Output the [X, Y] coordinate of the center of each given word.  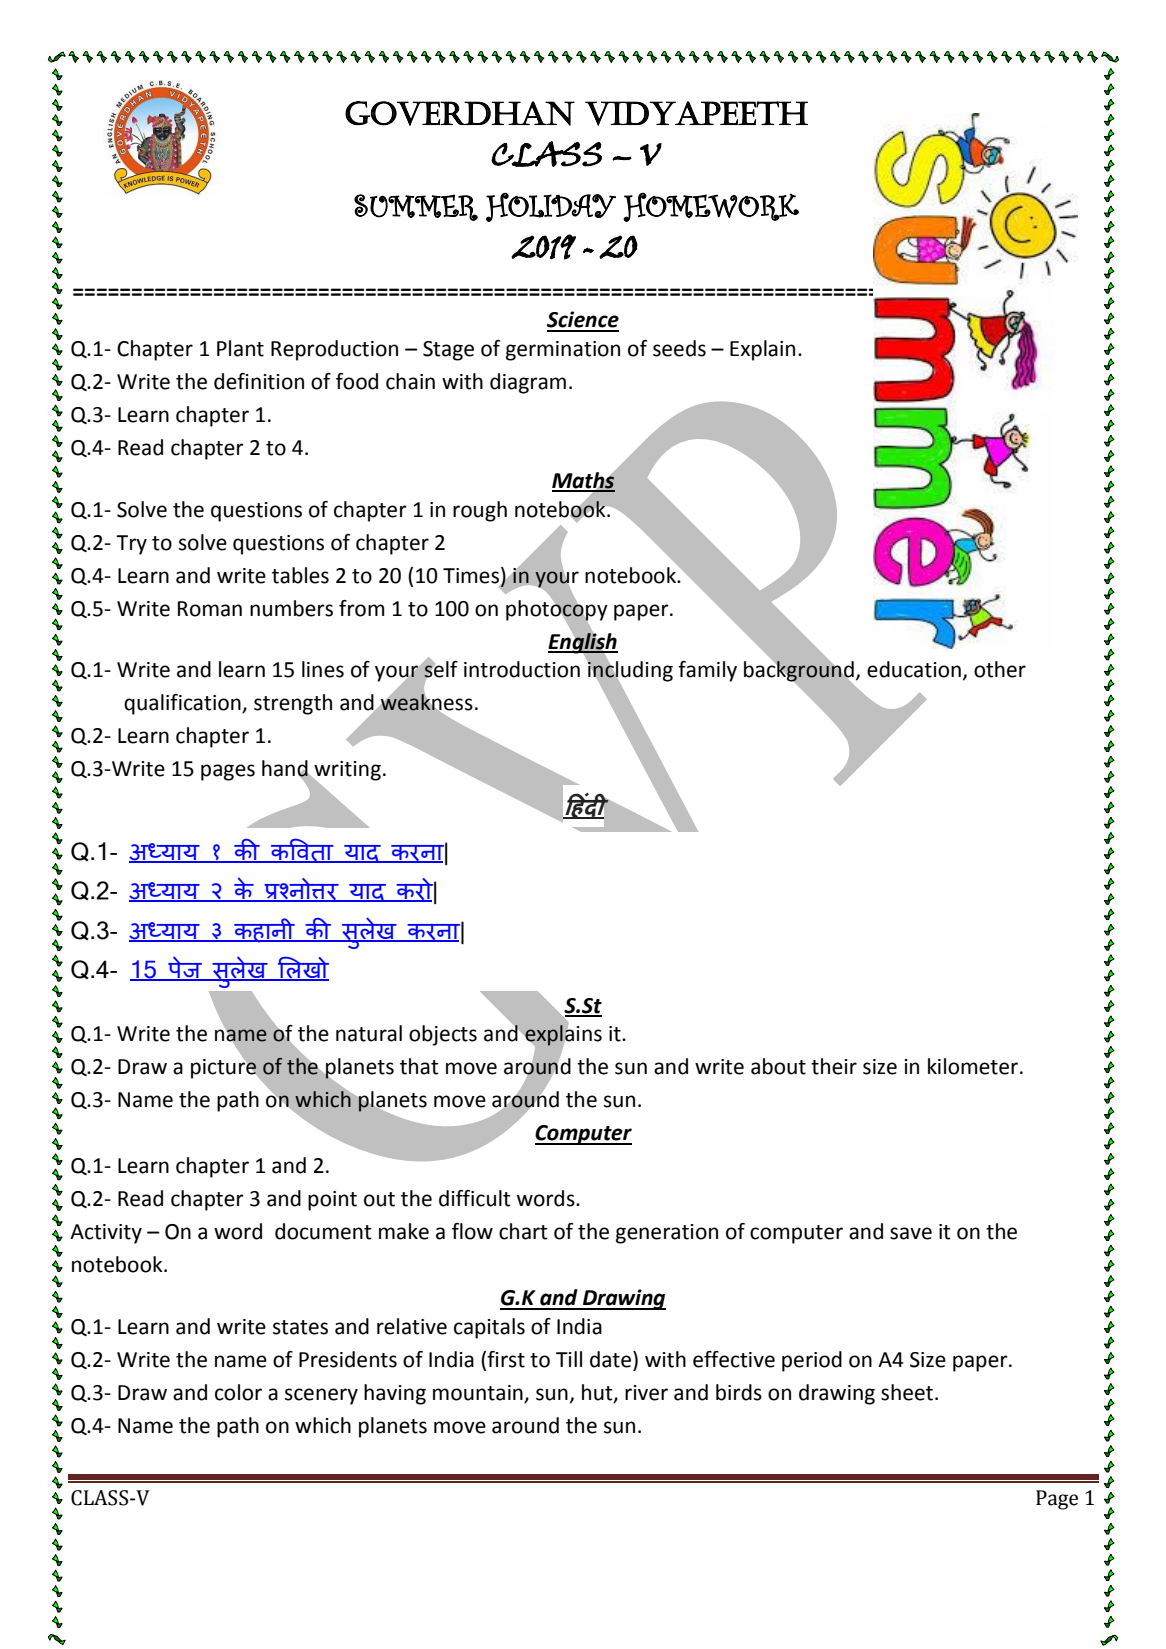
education [914, 669]
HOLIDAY [551, 207]
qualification [183, 704]
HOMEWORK [711, 207]
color [238, 1392]
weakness [427, 702]
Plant [240, 348]
